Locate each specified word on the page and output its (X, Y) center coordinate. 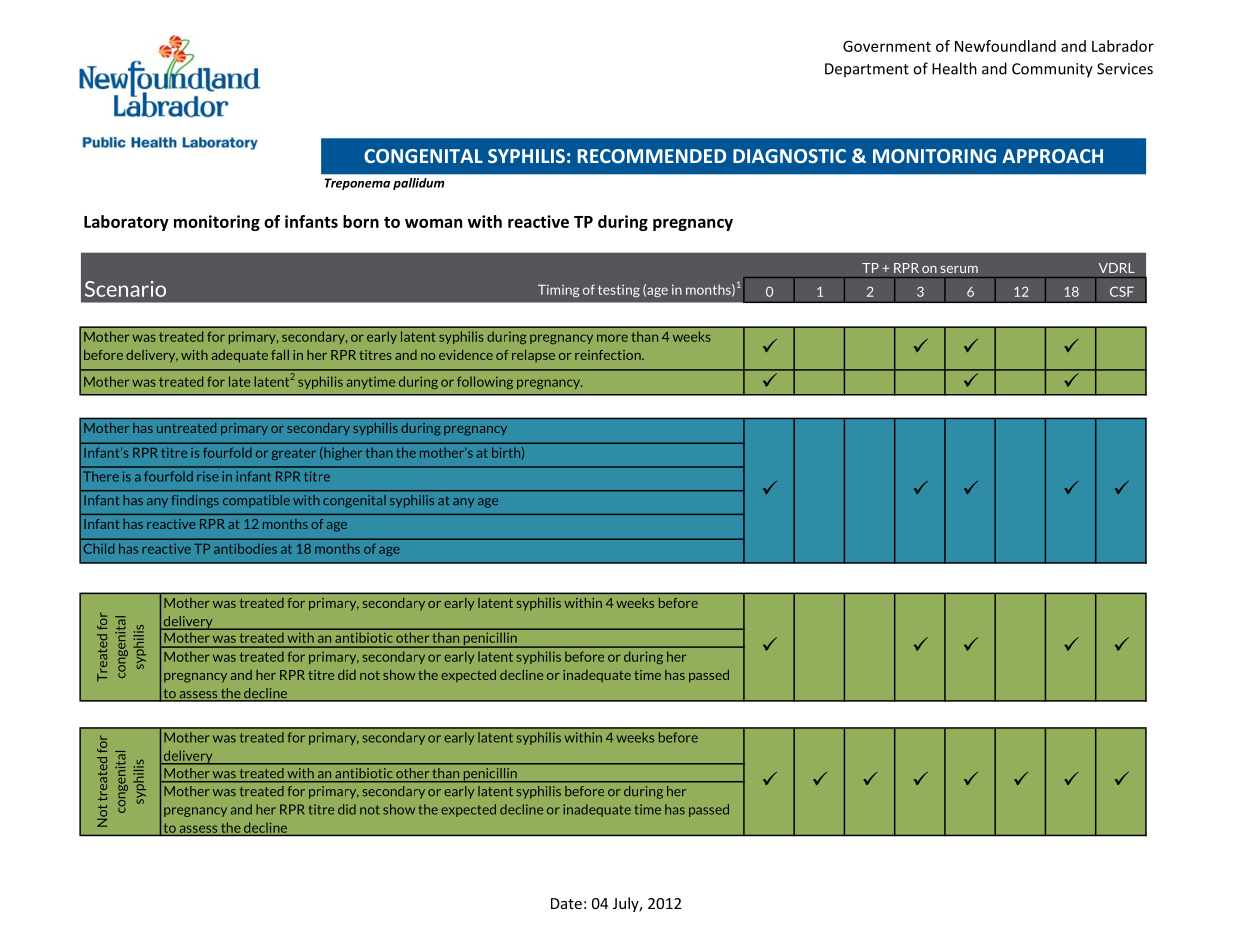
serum (959, 269)
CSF (1122, 291)
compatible (256, 501)
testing (619, 291)
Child (99, 548)
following (485, 382)
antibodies (245, 548)
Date (566, 903)
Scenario (125, 289)
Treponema (357, 184)
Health (954, 68)
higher (342, 453)
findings (195, 501)
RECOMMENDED (652, 156)
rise (208, 476)
